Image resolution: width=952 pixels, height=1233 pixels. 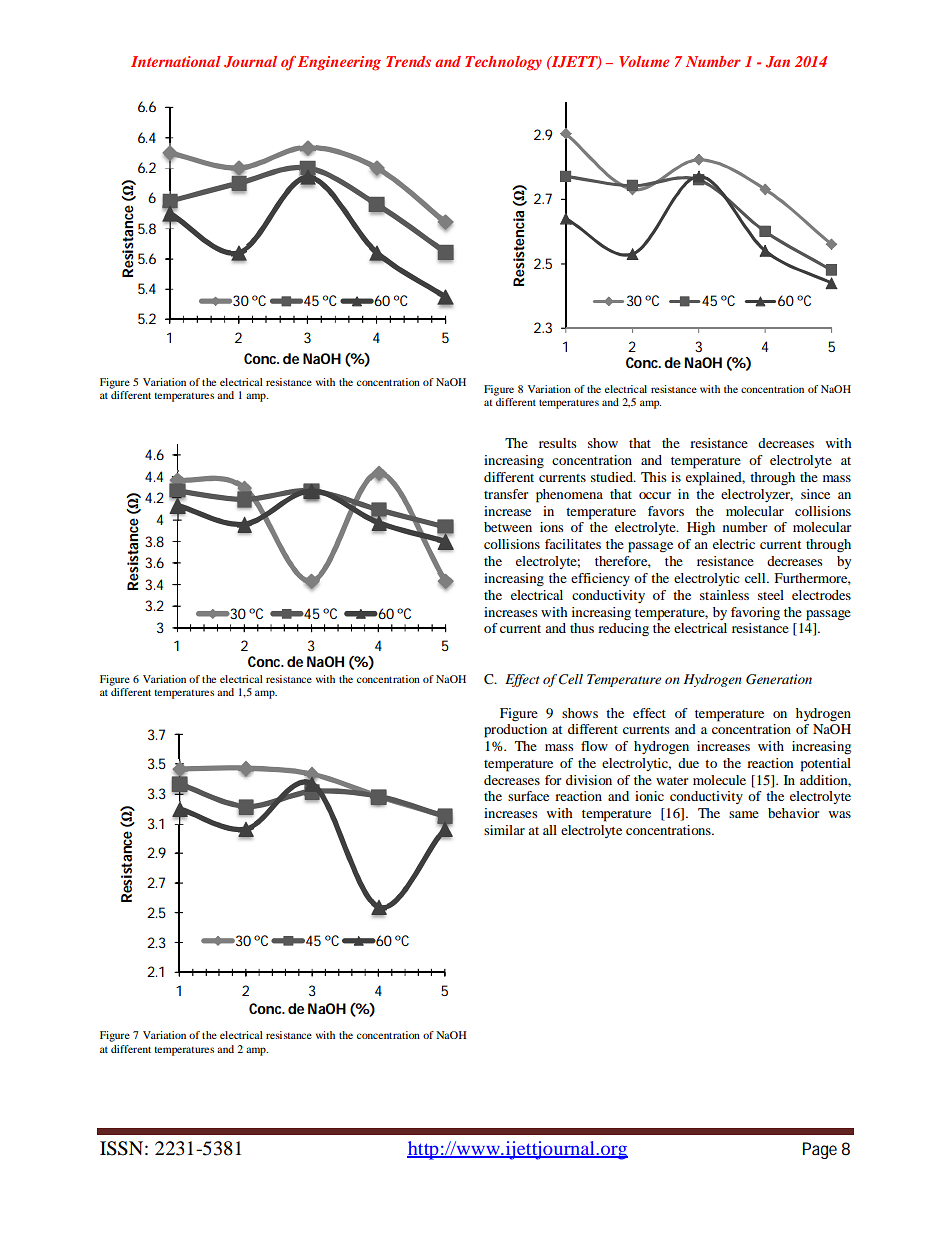 What do you see at coordinates (569, 496) in the screenshot?
I see `phenomena` at bounding box center [569, 496].
